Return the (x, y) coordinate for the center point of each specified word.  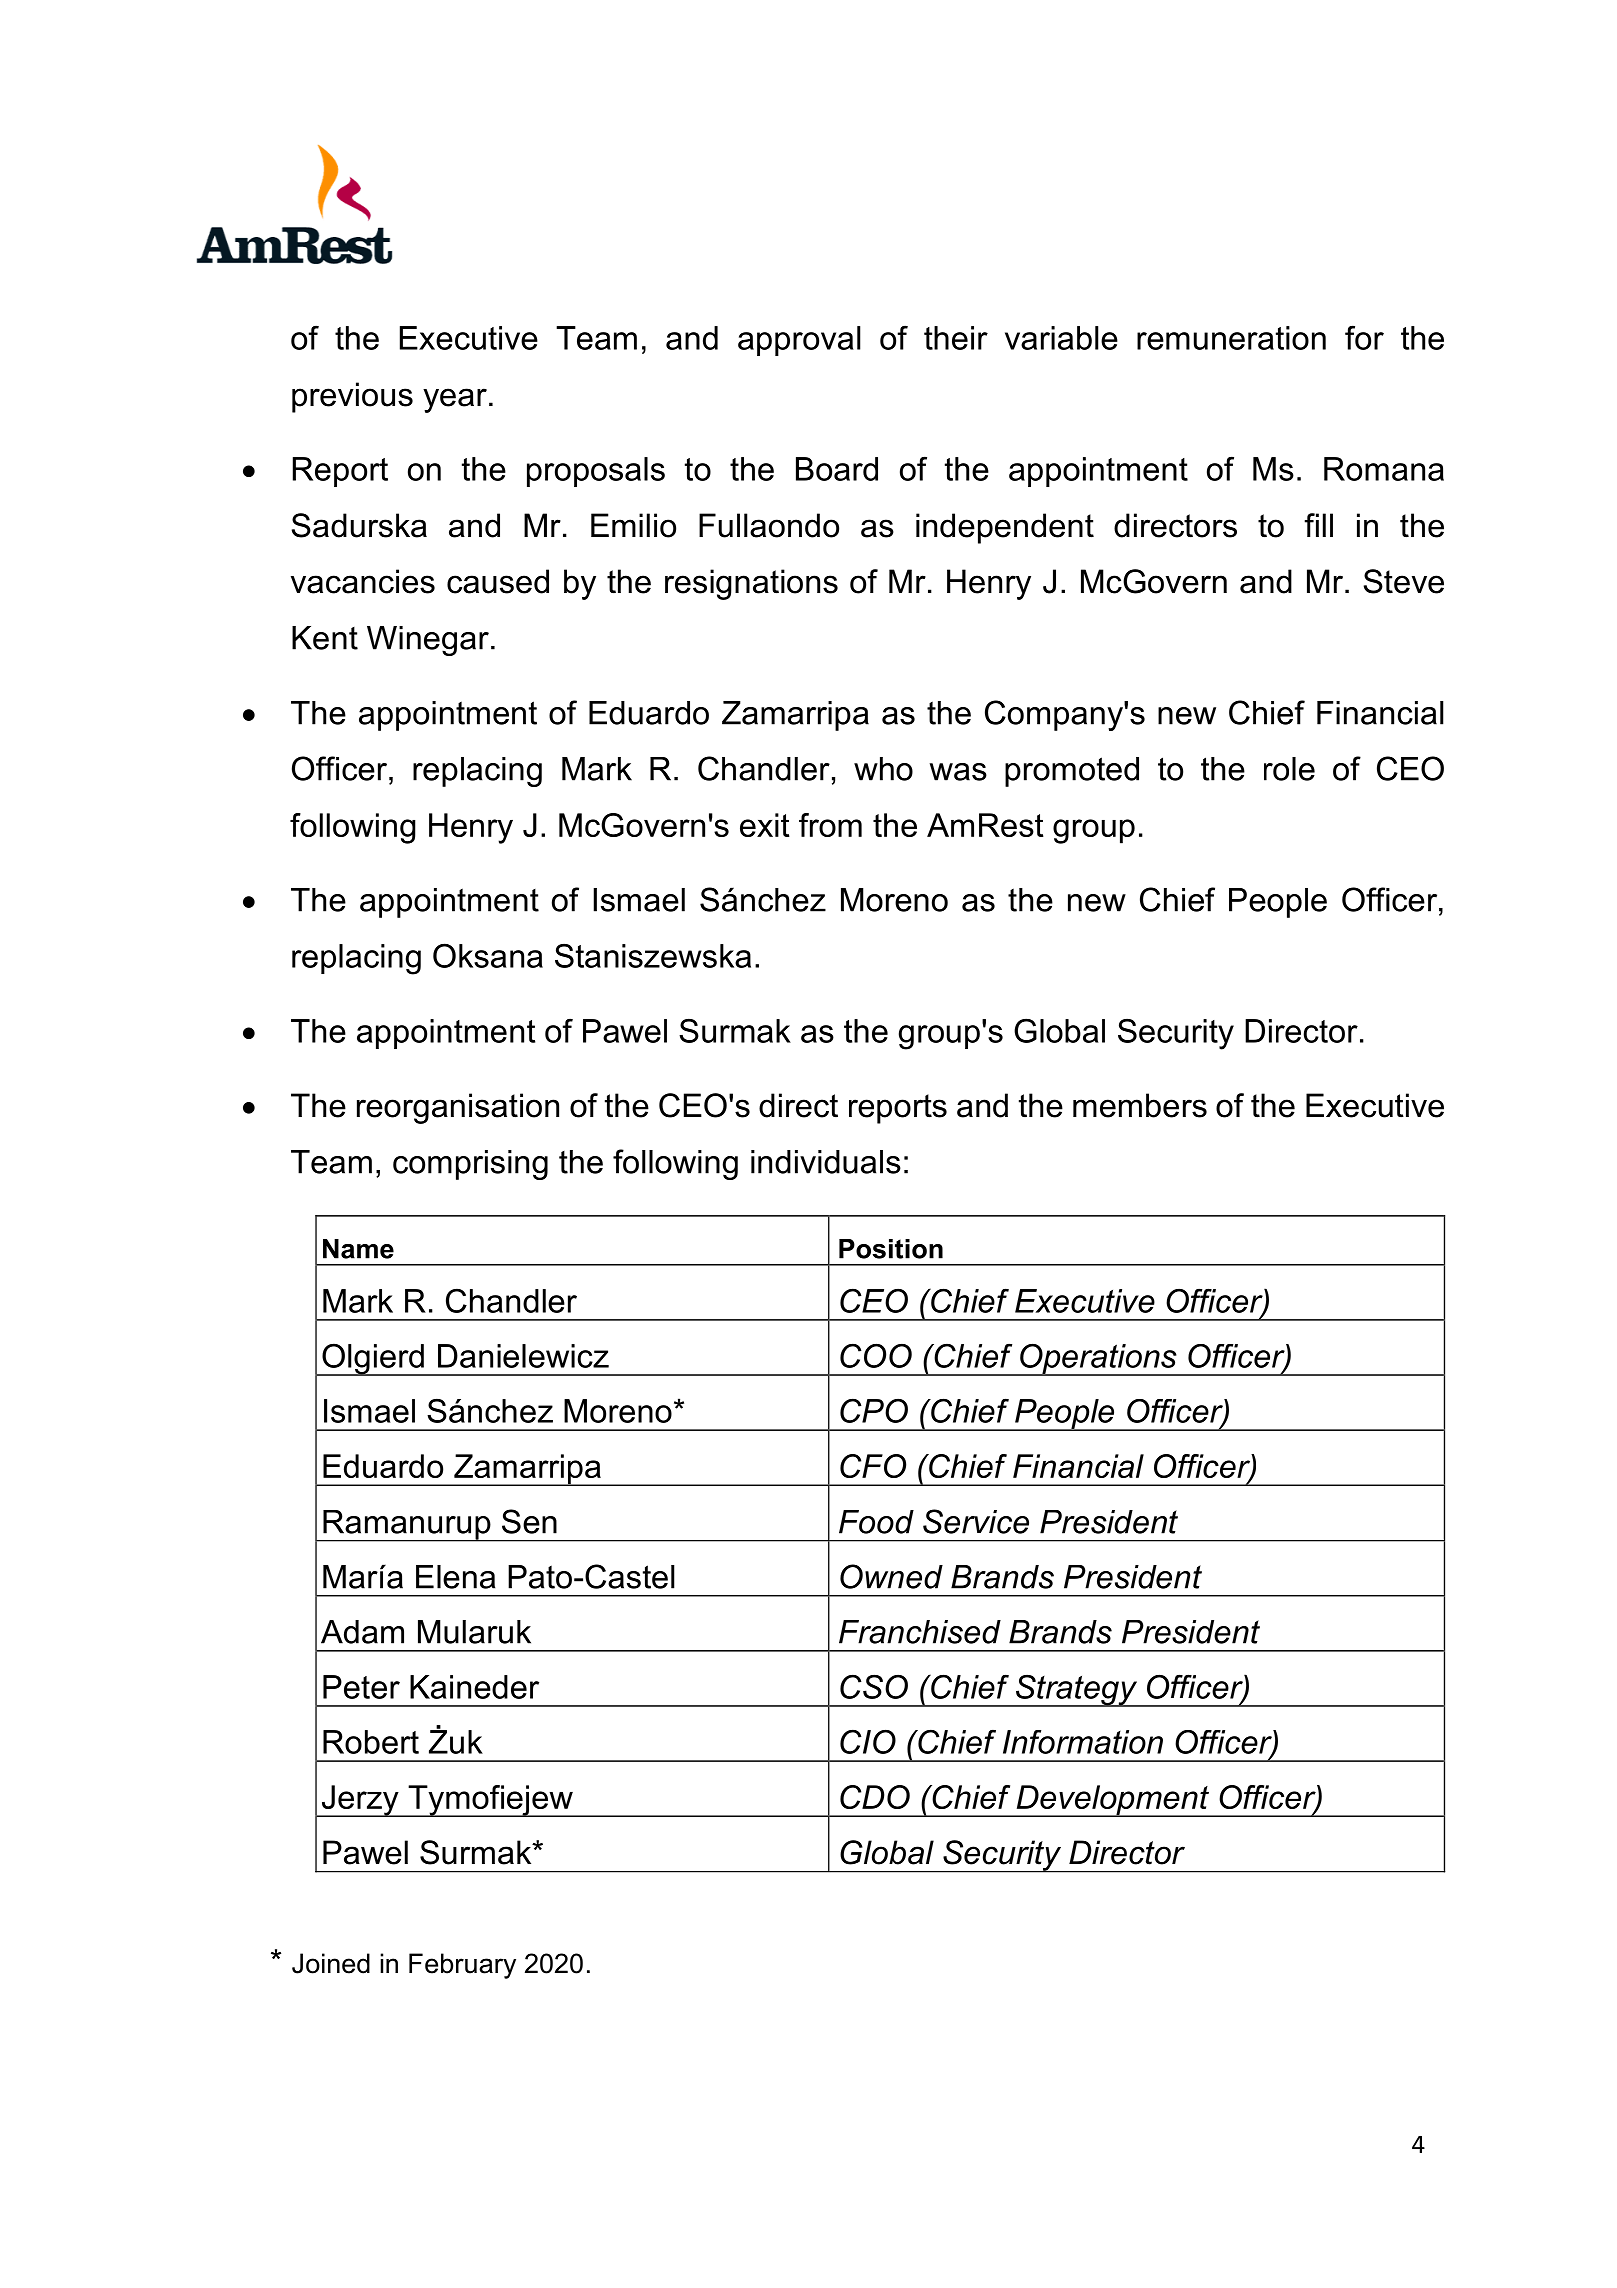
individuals (826, 1162)
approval (799, 341)
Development (1113, 1801)
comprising (470, 1165)
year (455, 400)
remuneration (1231, 338)
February (462, 1966)
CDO (875, 1797)
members (1140, 1105)
